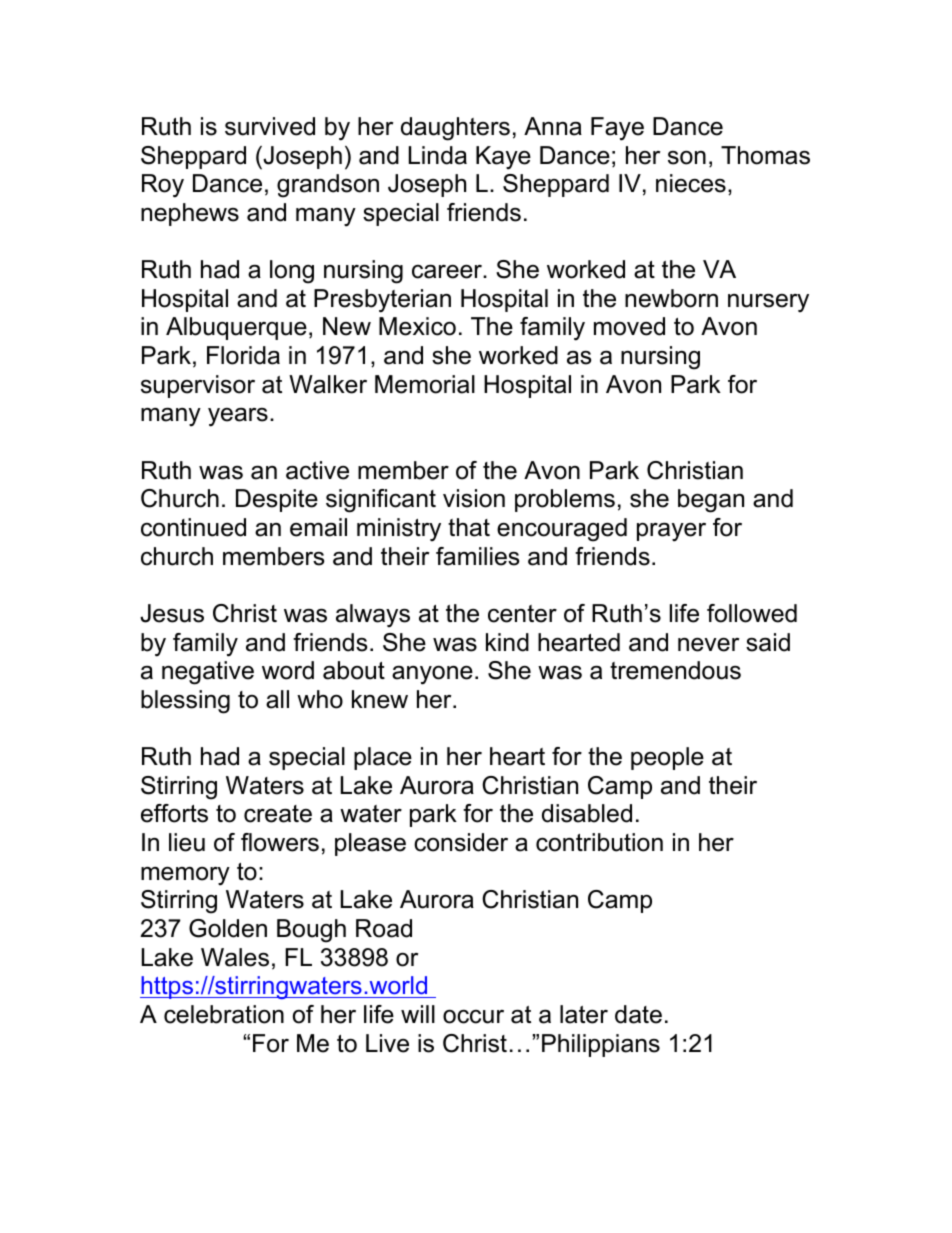 The height and width of the screenshot is (1233, 952). What do you see at coordinates (691, 183) in the screenshot?
I see `nieces` at bounding box center [691, 183].
